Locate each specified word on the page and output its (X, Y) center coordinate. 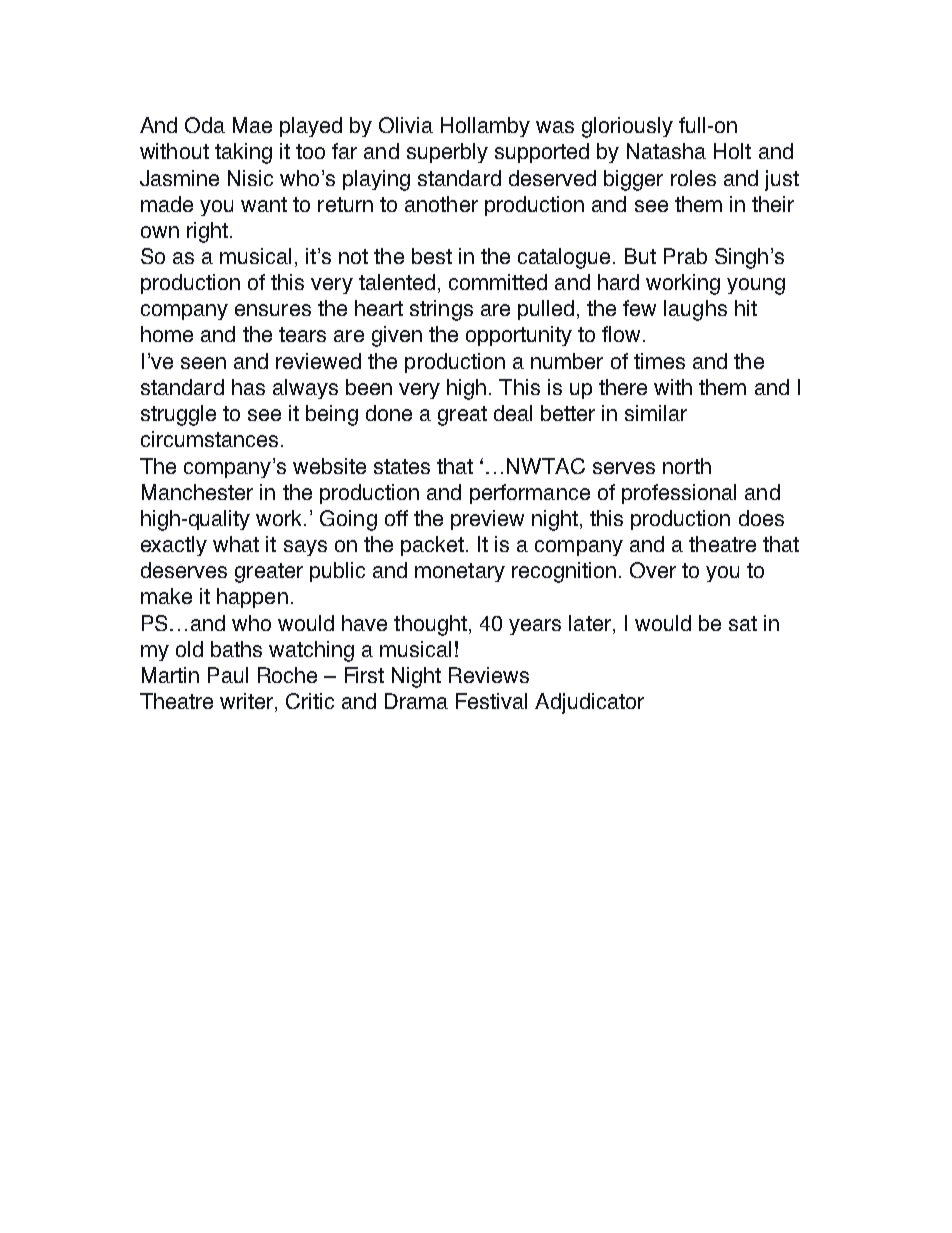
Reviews (489, 675)
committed (498, 282)
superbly (447, 153)
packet (432, 546)
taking (243, 153)
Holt (732, 151)
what (236, 544)
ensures (273, 310)
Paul (228, 675)
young (756, 286)
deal (513, 413)
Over (653, 570)
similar (656, 413)
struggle (178, 415)
